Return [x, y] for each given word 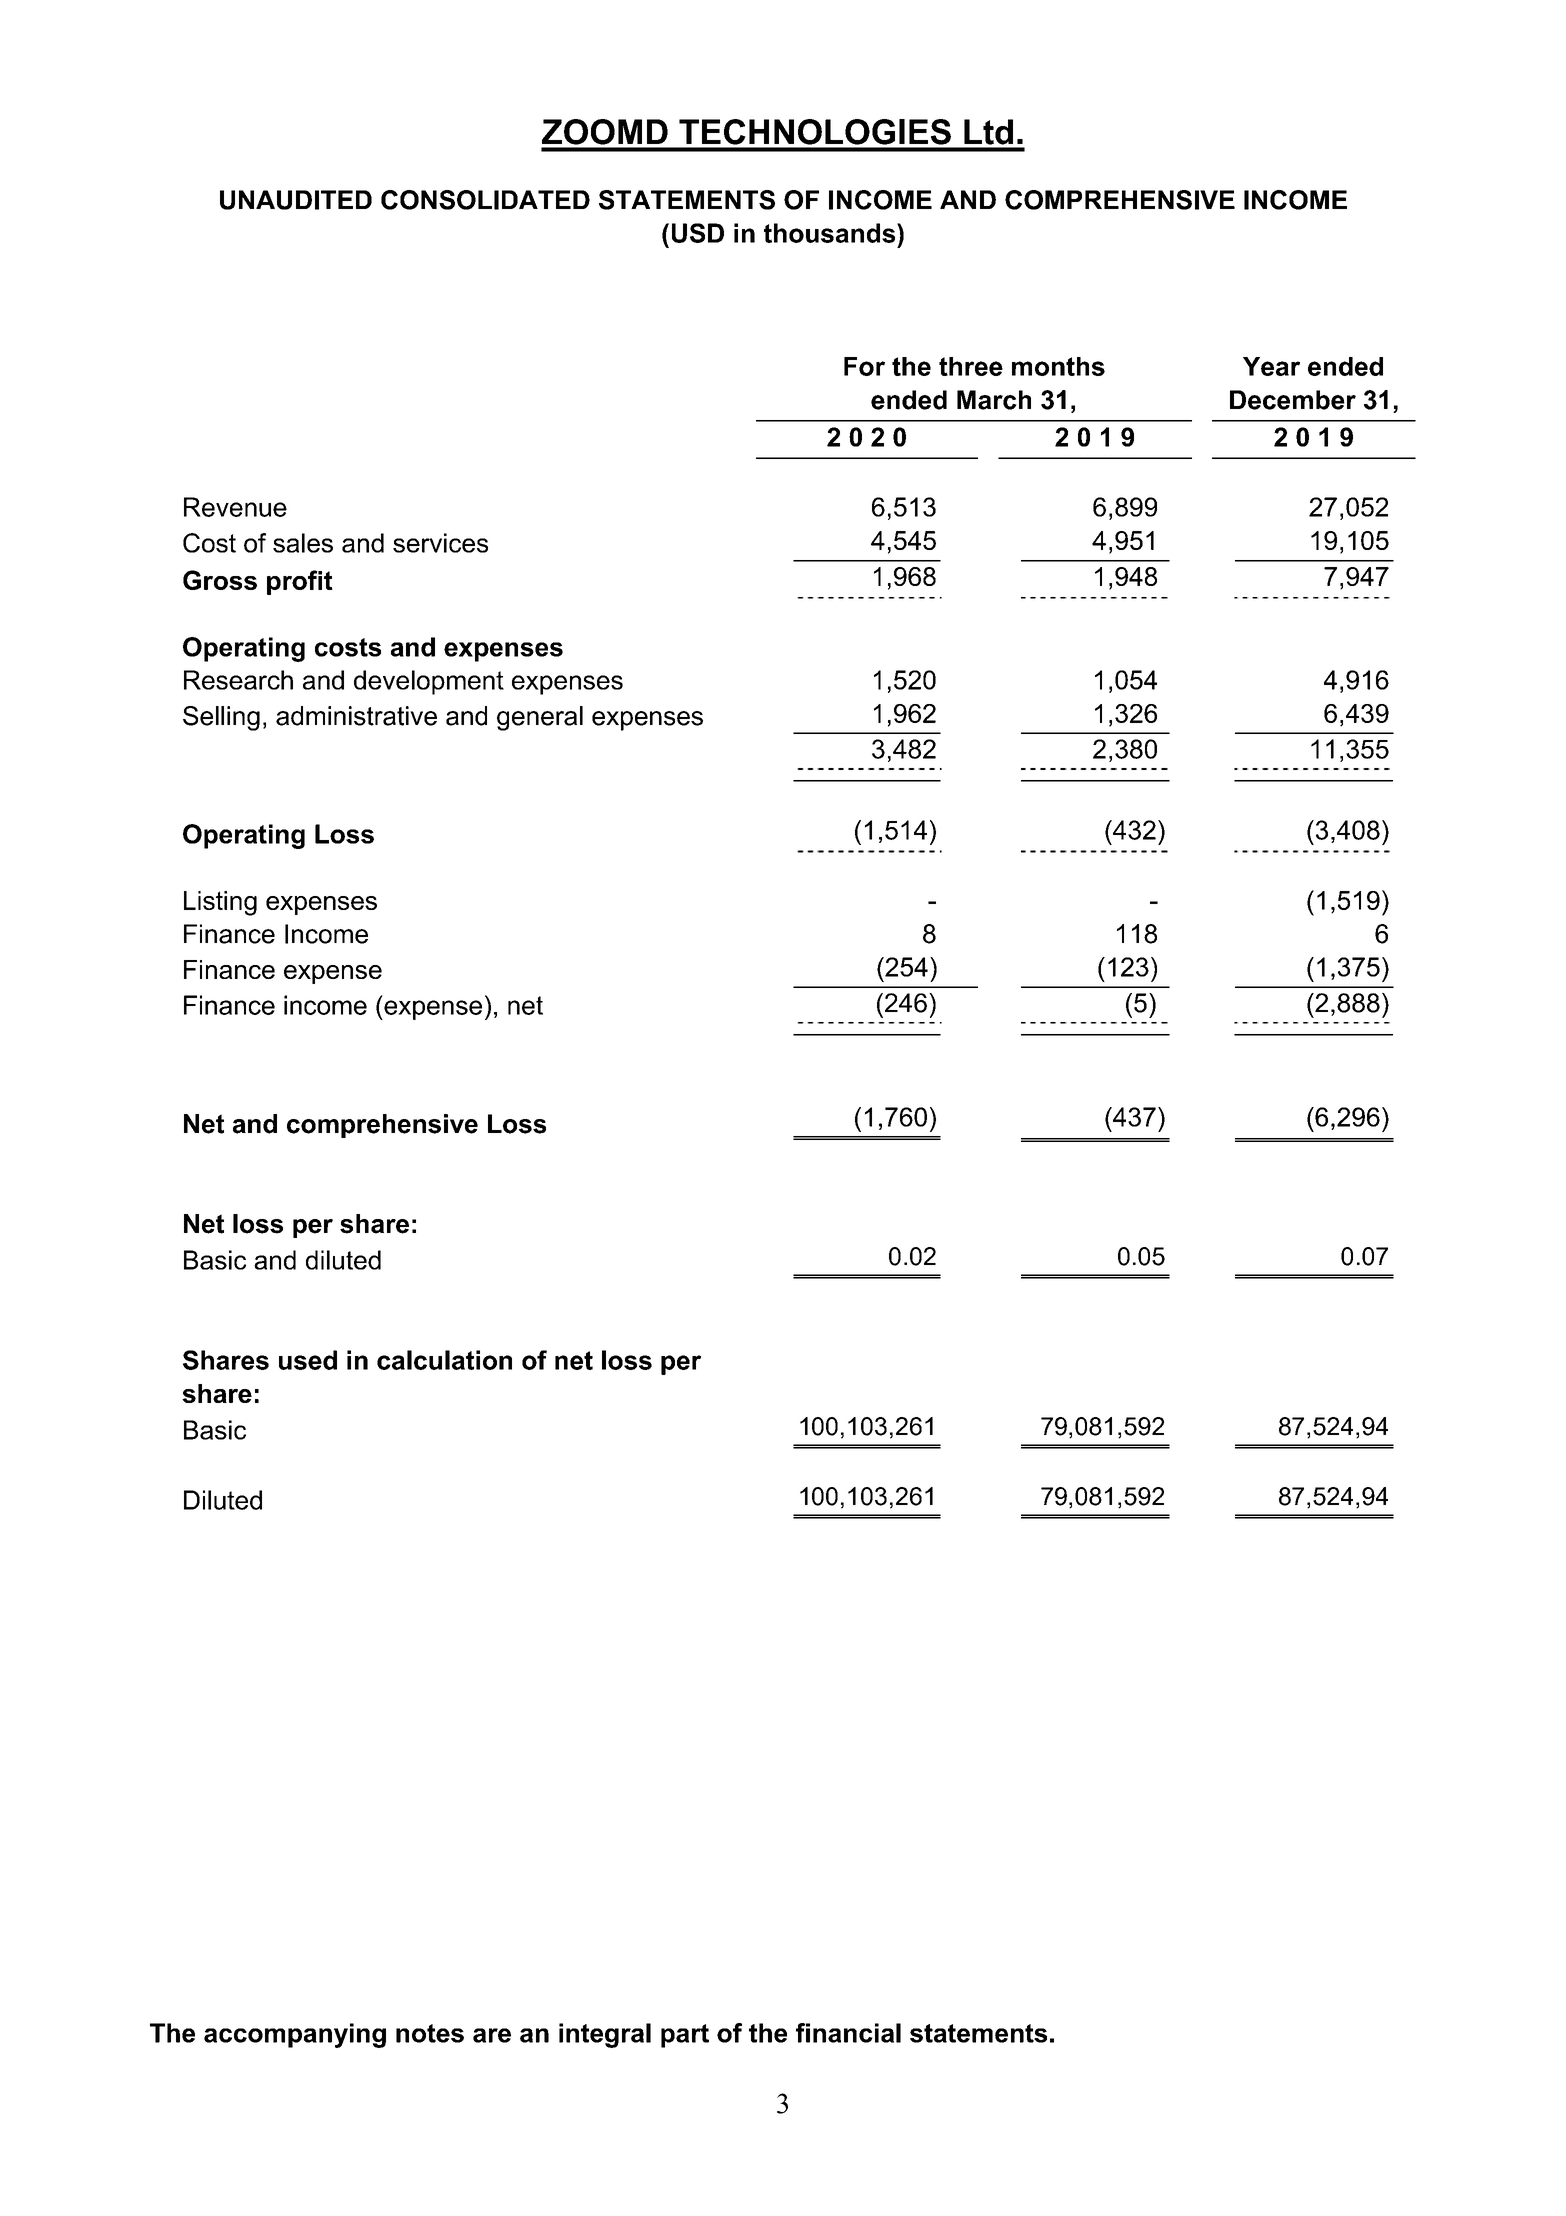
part [685, 2036]
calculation [444, 1360]
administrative [356, 716]
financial [848, 2033]
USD [698, 233]
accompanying [295, 2035]
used [308, 1360]
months [1058, 366]
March [994, 400]
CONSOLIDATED [485, 200]
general [540, 718]
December [1293, 400]
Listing [220, 903]
